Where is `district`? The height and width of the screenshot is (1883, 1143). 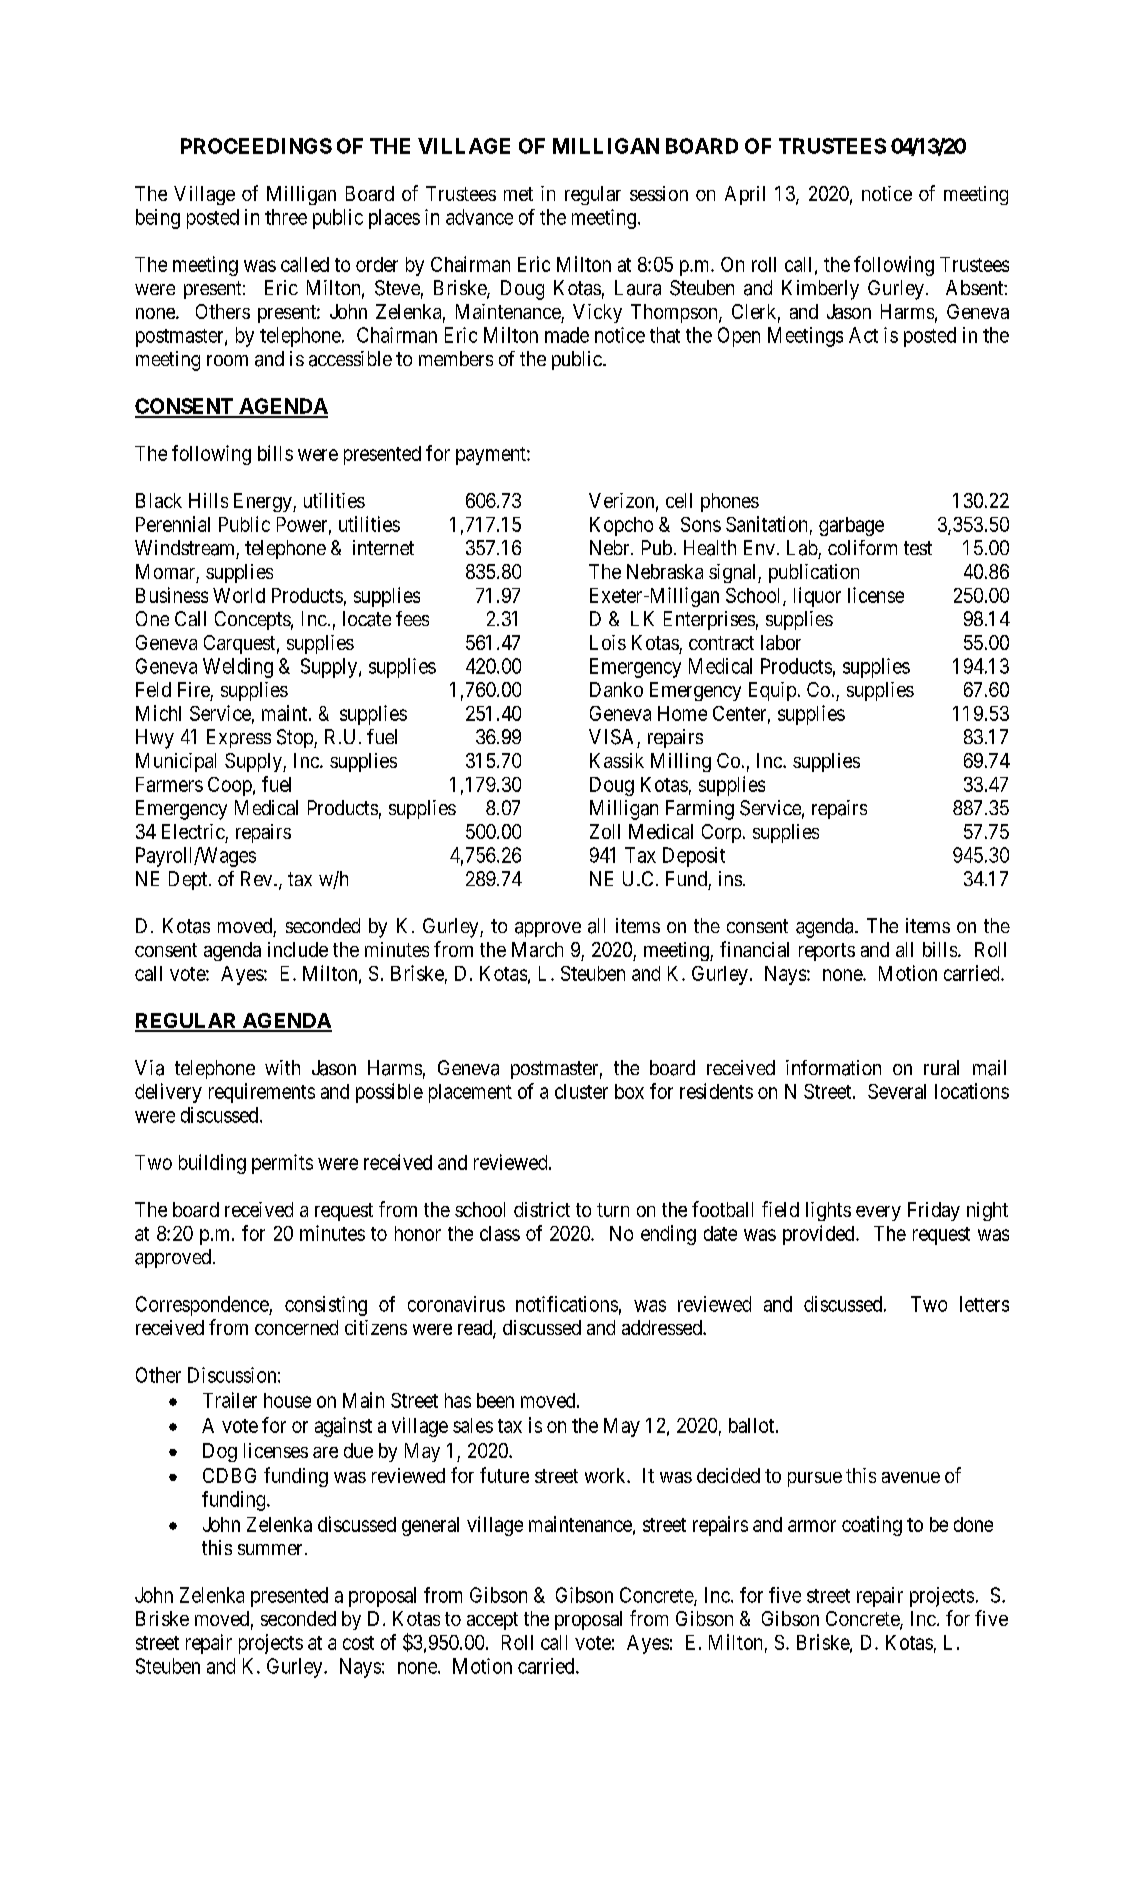
district is located at coordinates (542, 1209).
